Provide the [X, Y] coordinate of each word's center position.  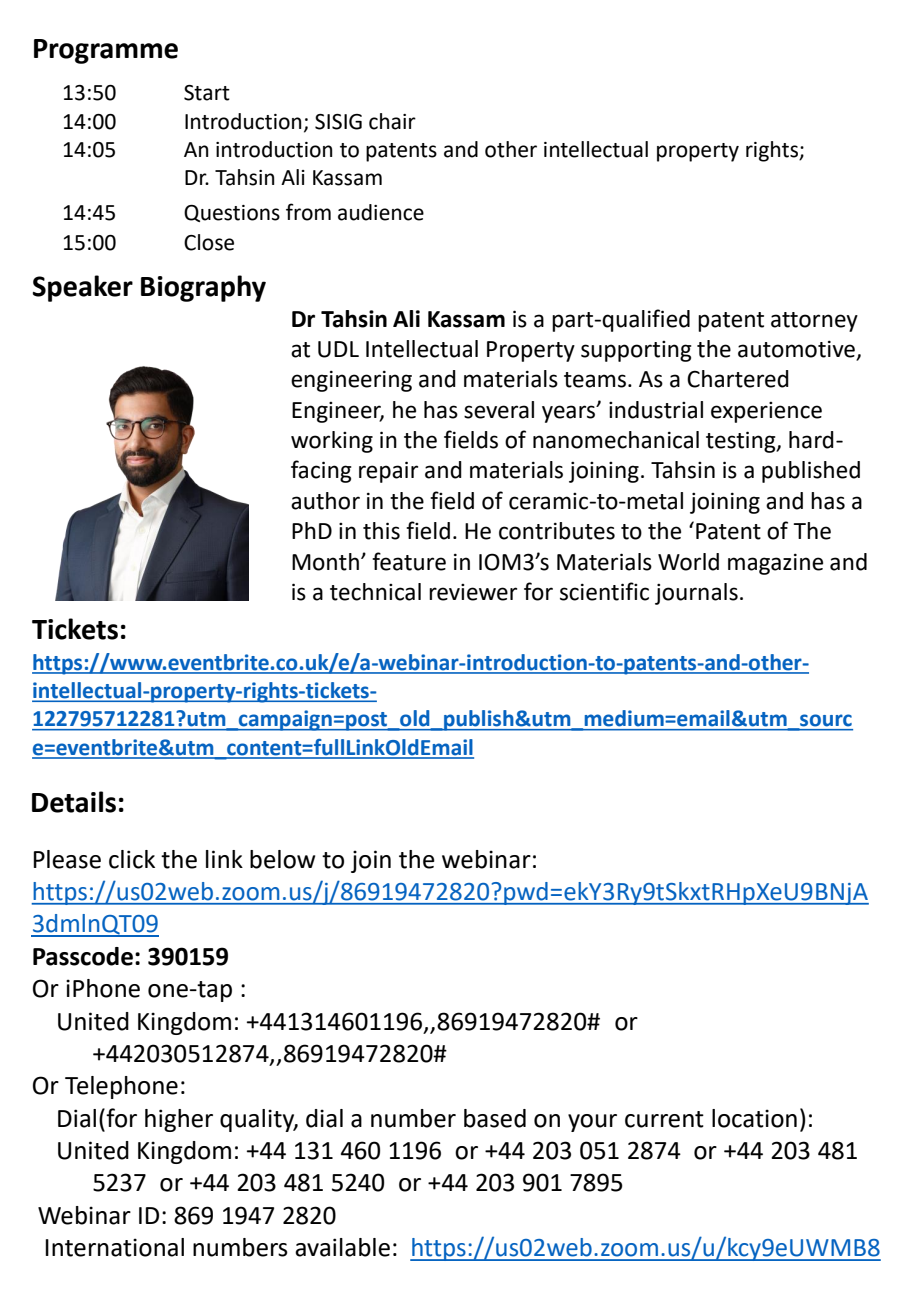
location [754, 1118]
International [114, 1247]
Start [207, 93]
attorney [814, 322]
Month [325, 562]
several [499, 410]
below [282, 859]
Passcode [83, 956]
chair [392, 121]
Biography [203, 288]
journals [696, 594]
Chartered [738, 379]
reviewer [473, 592]
